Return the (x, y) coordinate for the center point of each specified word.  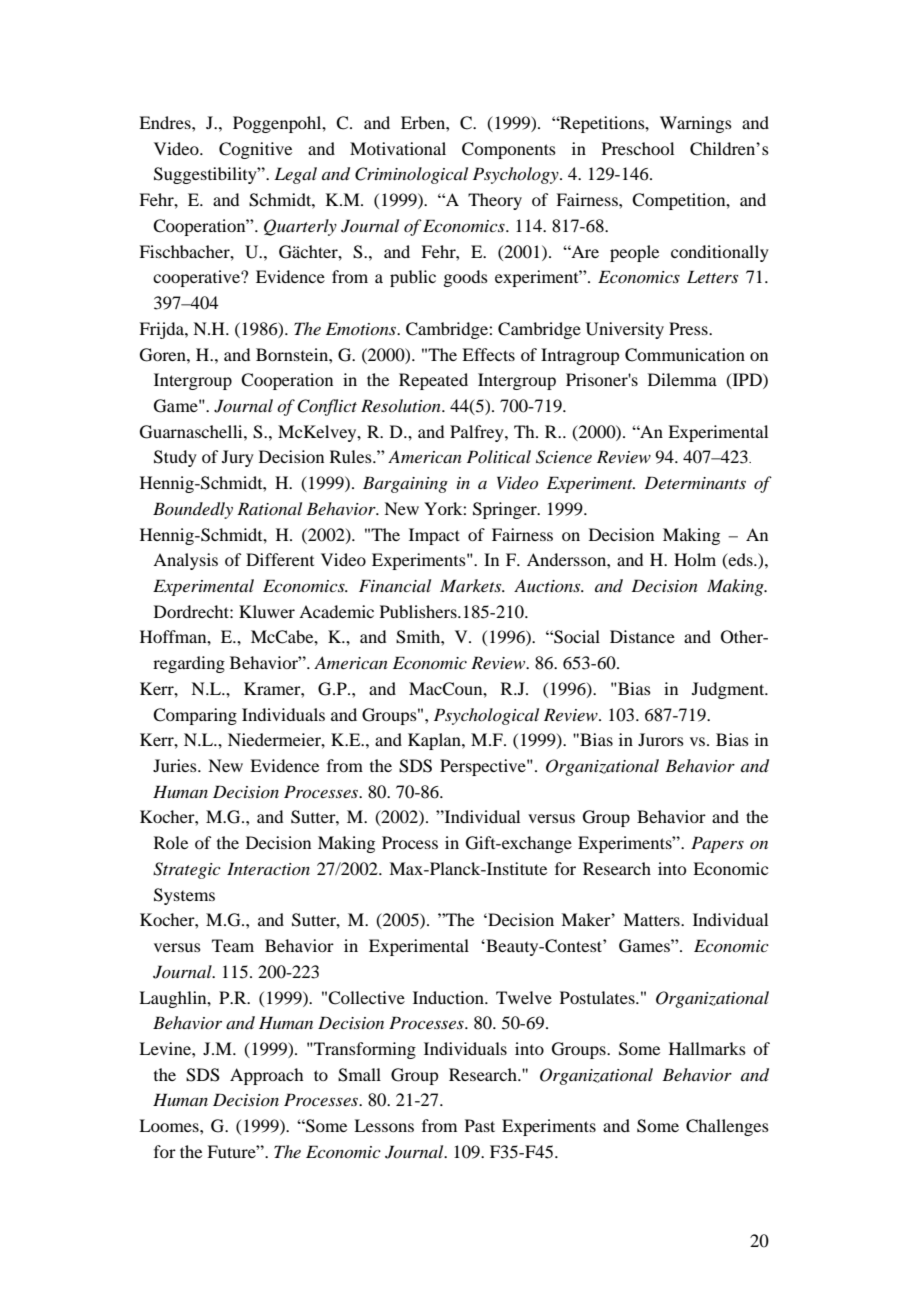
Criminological (411, 175)
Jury (238, 458)
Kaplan (435, 741)
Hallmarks (707, 1048)
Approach (266, 1076)
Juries (176, 765)
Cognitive (255, 150)
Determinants (695, 482)
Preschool (638, 148)
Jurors (661, 739)
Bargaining (405, 484)
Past (480, 1125)
